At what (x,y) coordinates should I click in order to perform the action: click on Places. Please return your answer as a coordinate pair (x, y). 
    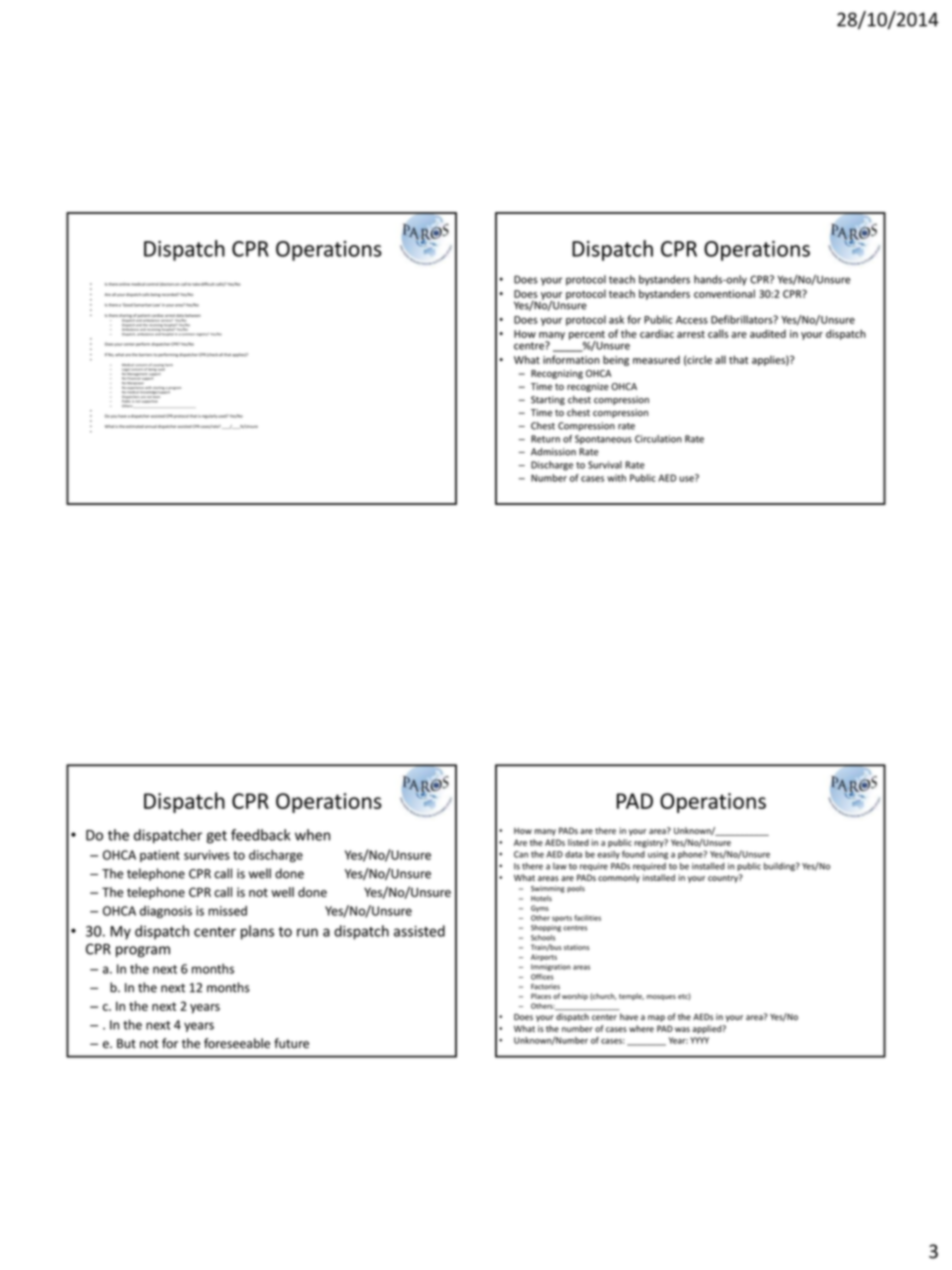
    Looking at the image, I should click on (541, 996).
